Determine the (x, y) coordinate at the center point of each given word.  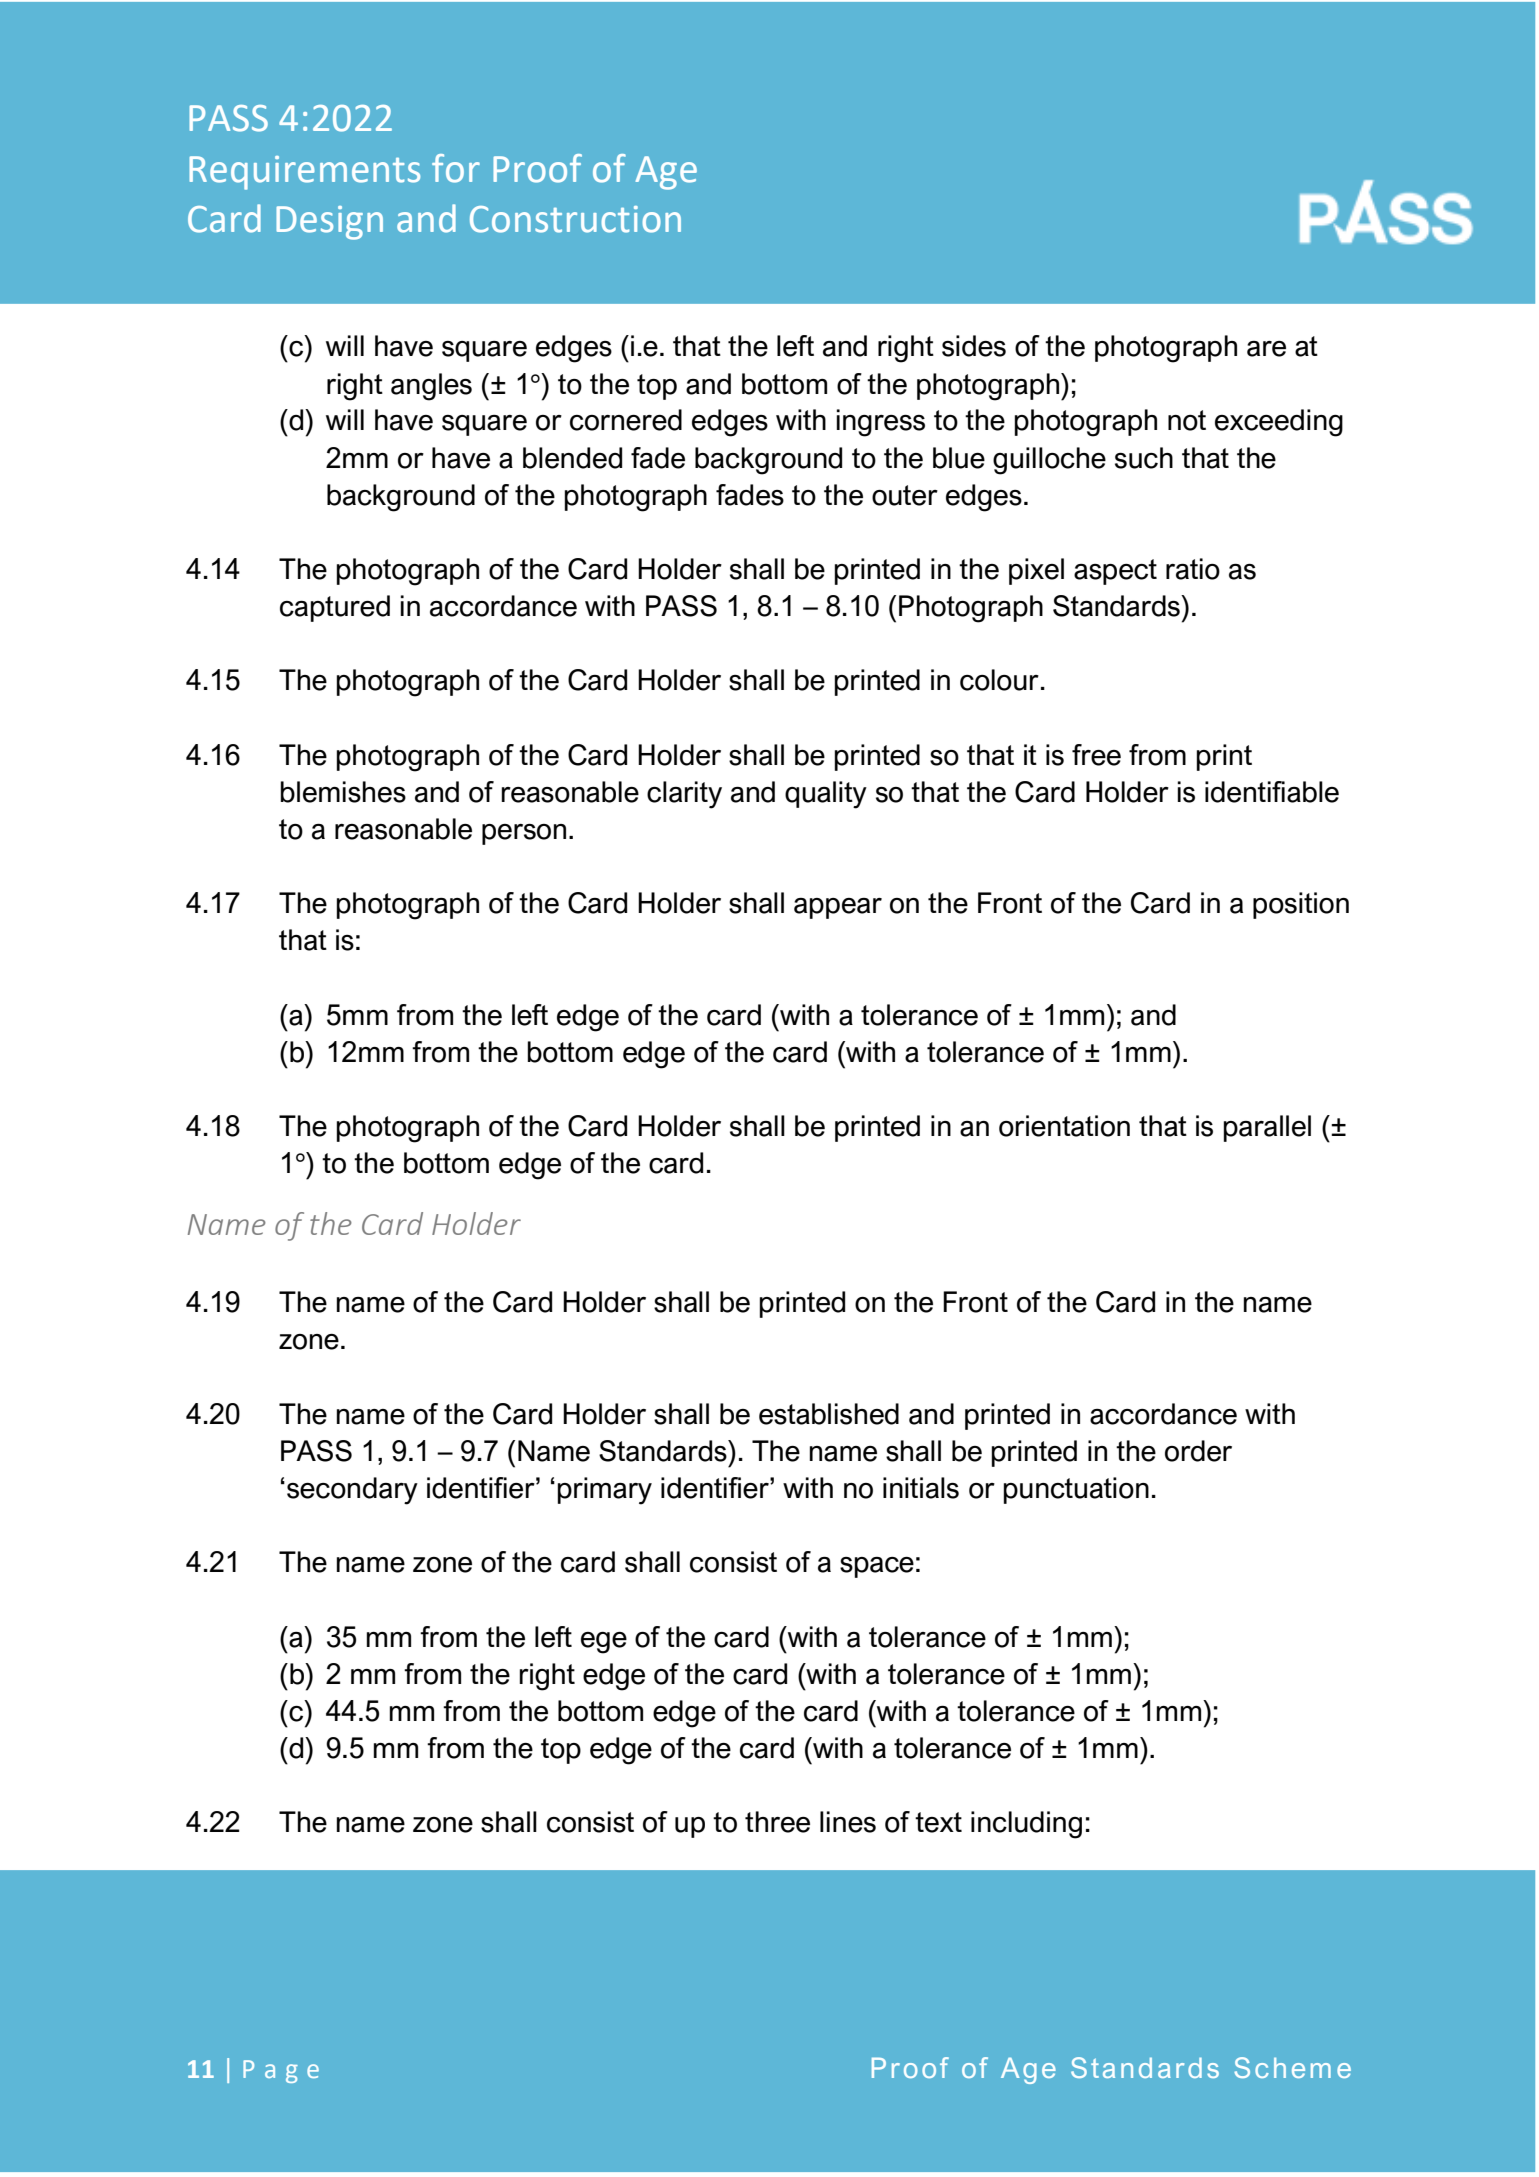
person (524, 834)
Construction (575, 219)
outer (905, 495)
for (456, 168)
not (1187, 420)
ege (604, 1643)
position (1301, 905)
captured (335, 608)
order (1198, 1451)
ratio (1193, 569)
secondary (352, 1491)
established (829, 1414)
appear (838, 908)
